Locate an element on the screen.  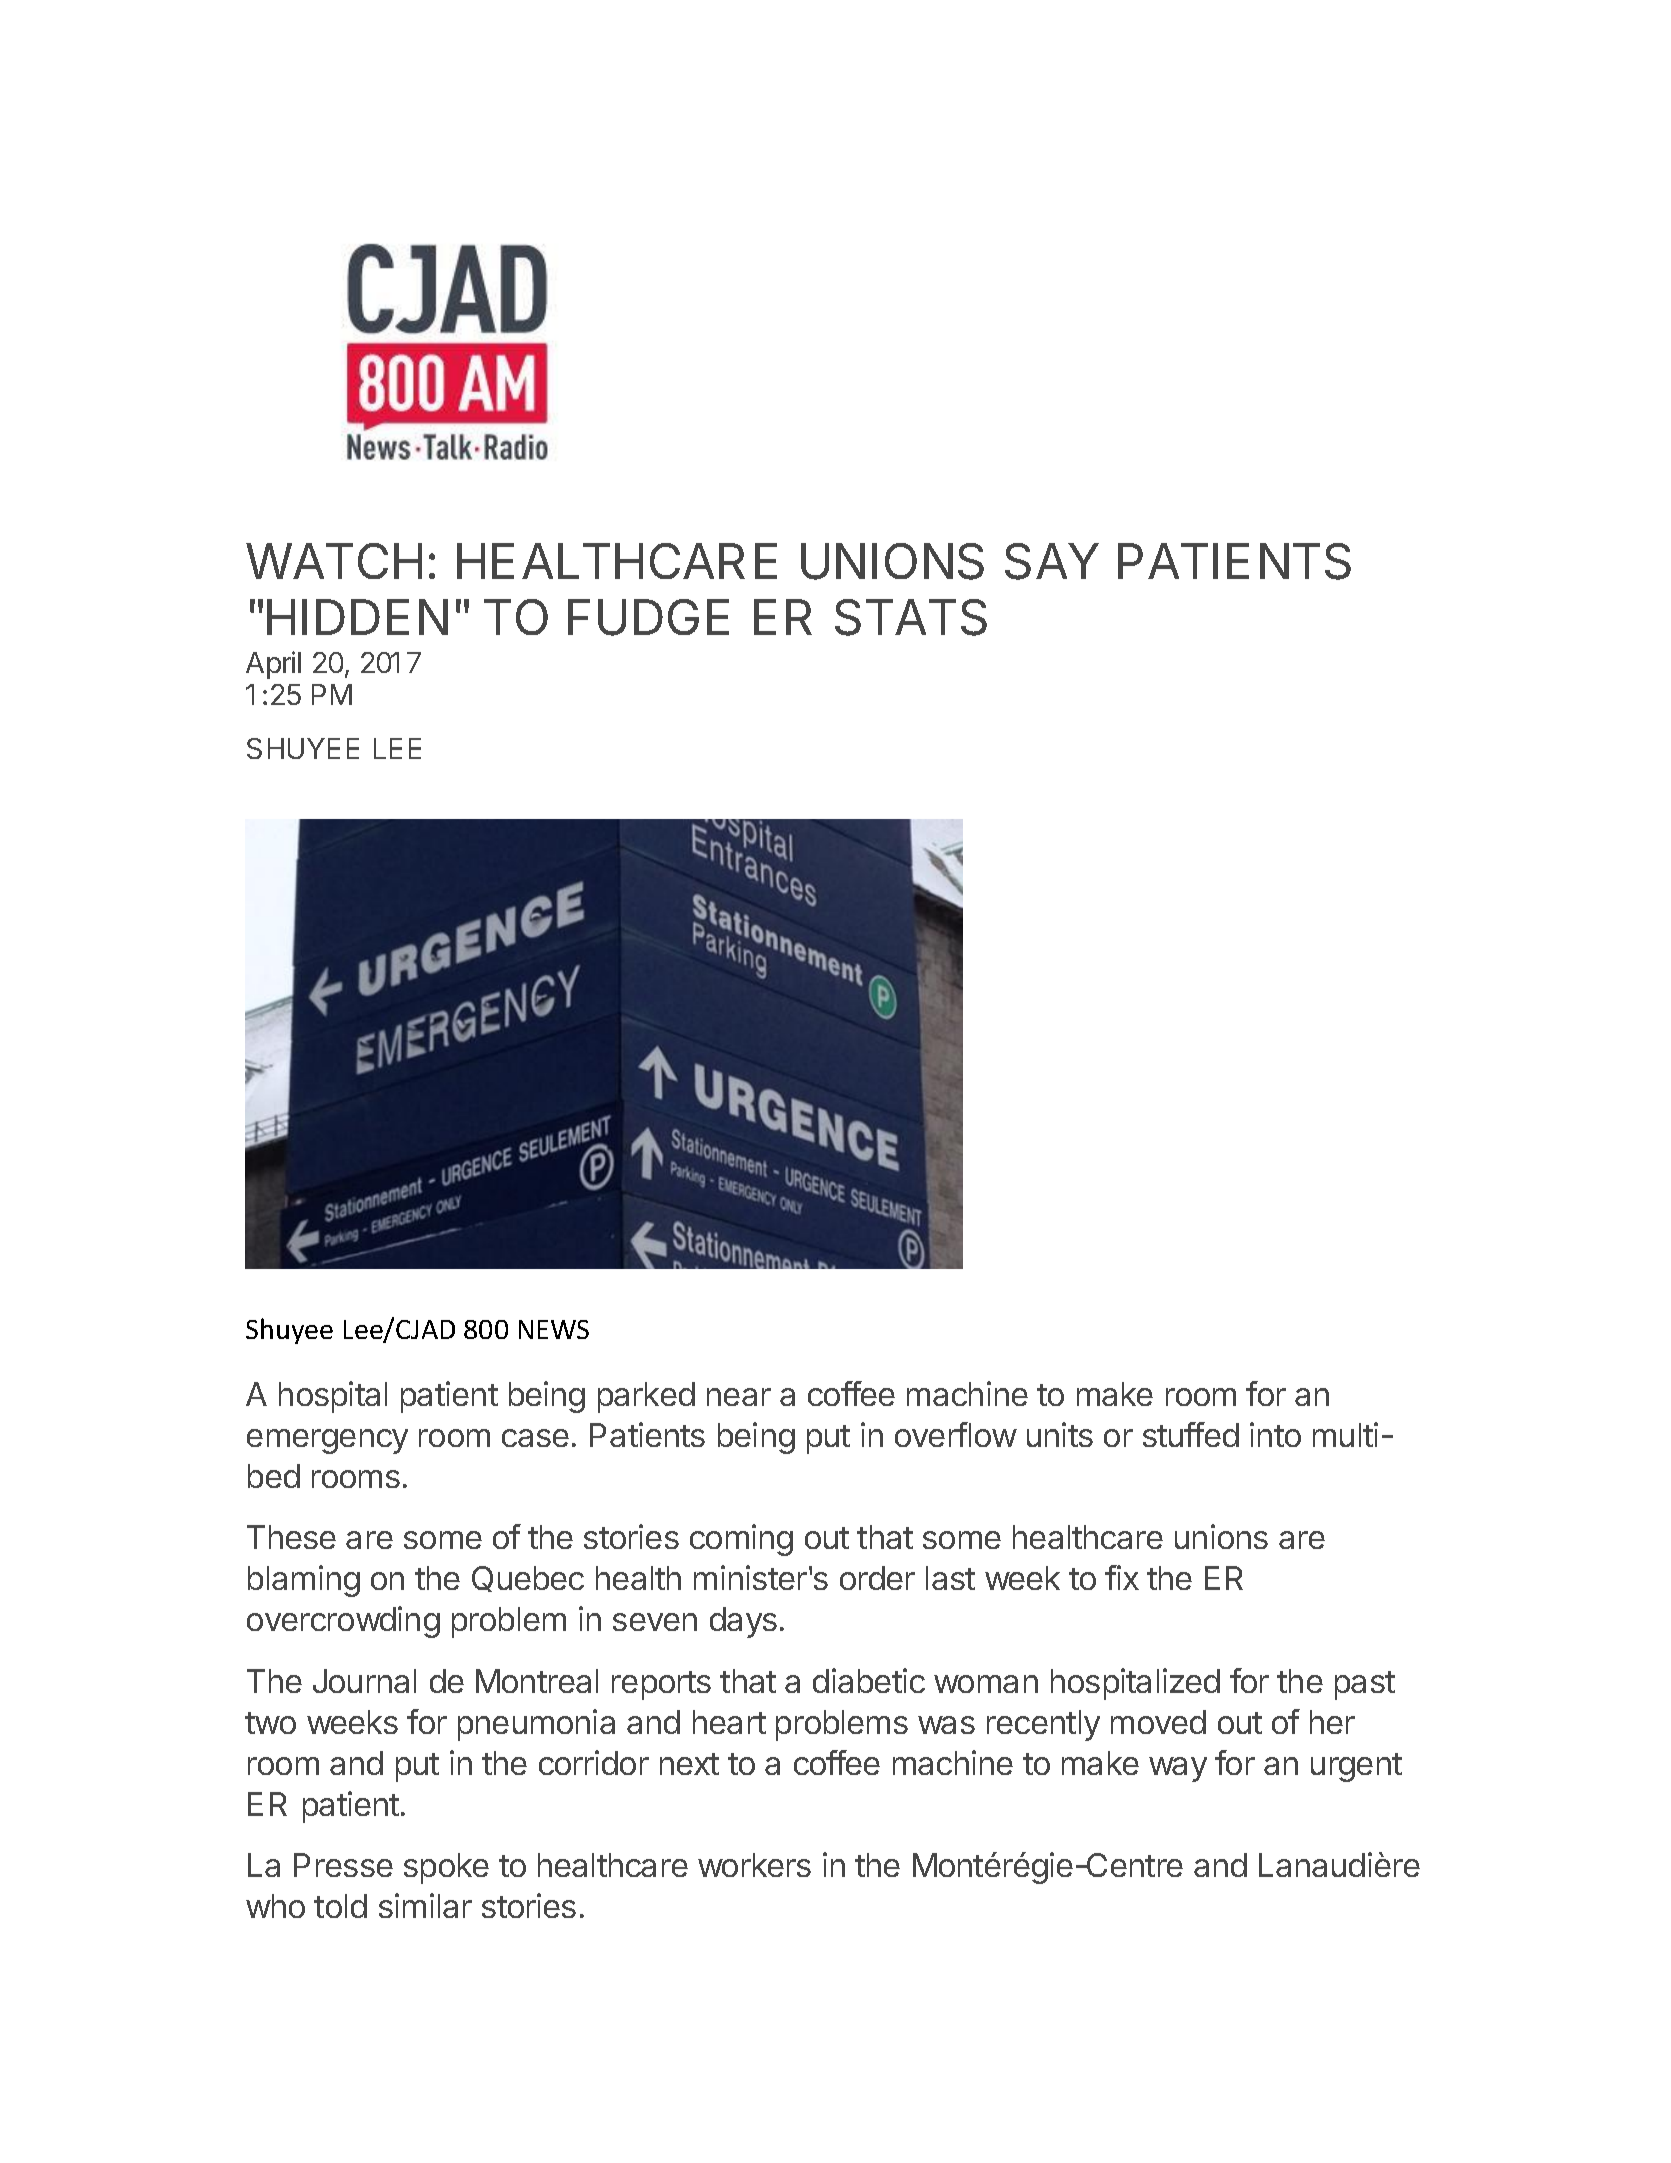
NEWS is located at coordinates (554, 1329).
